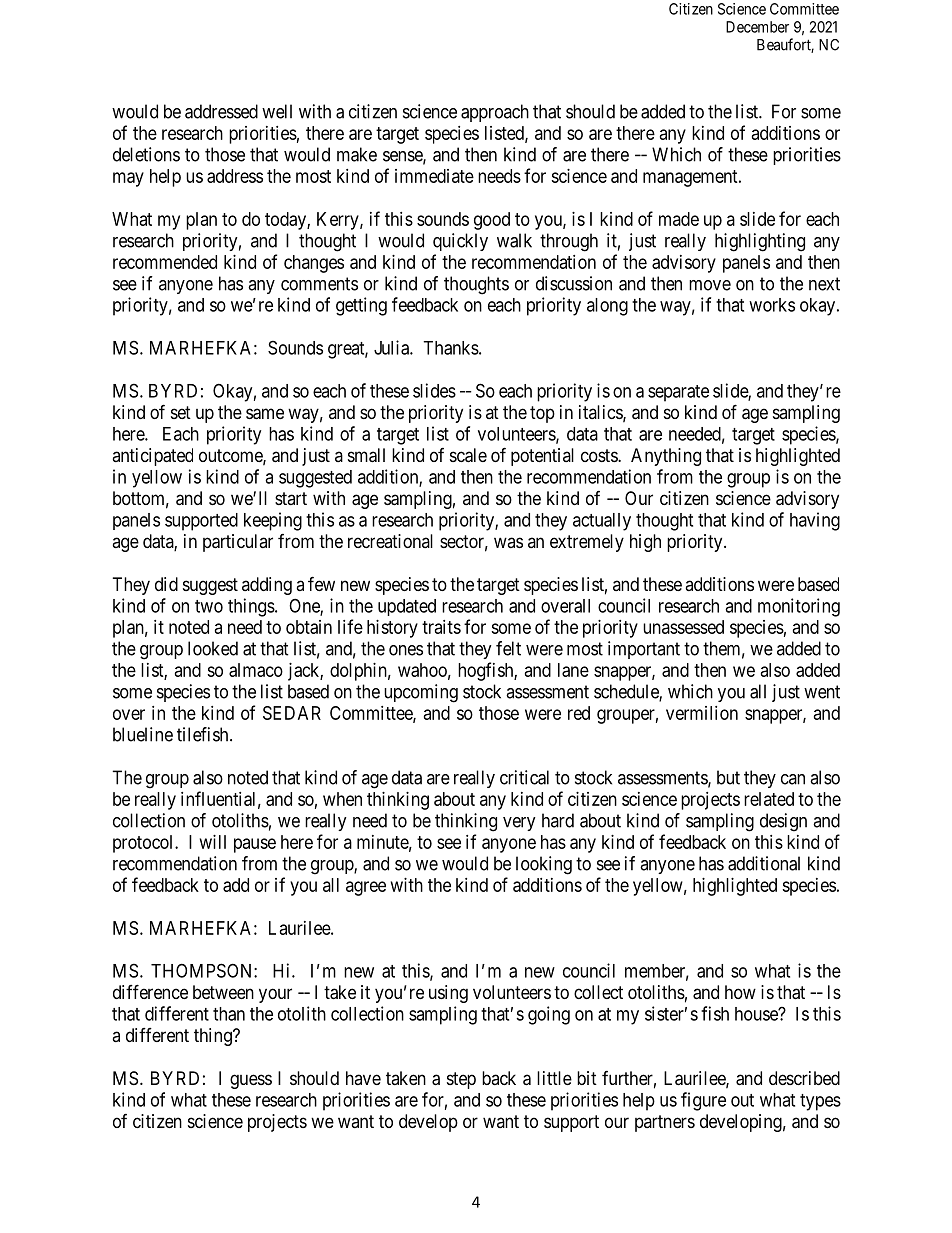 The height and width of the image is (1233, 952). Describe the element at coordinates (277, 111) in the image. I see `well` at that location.
